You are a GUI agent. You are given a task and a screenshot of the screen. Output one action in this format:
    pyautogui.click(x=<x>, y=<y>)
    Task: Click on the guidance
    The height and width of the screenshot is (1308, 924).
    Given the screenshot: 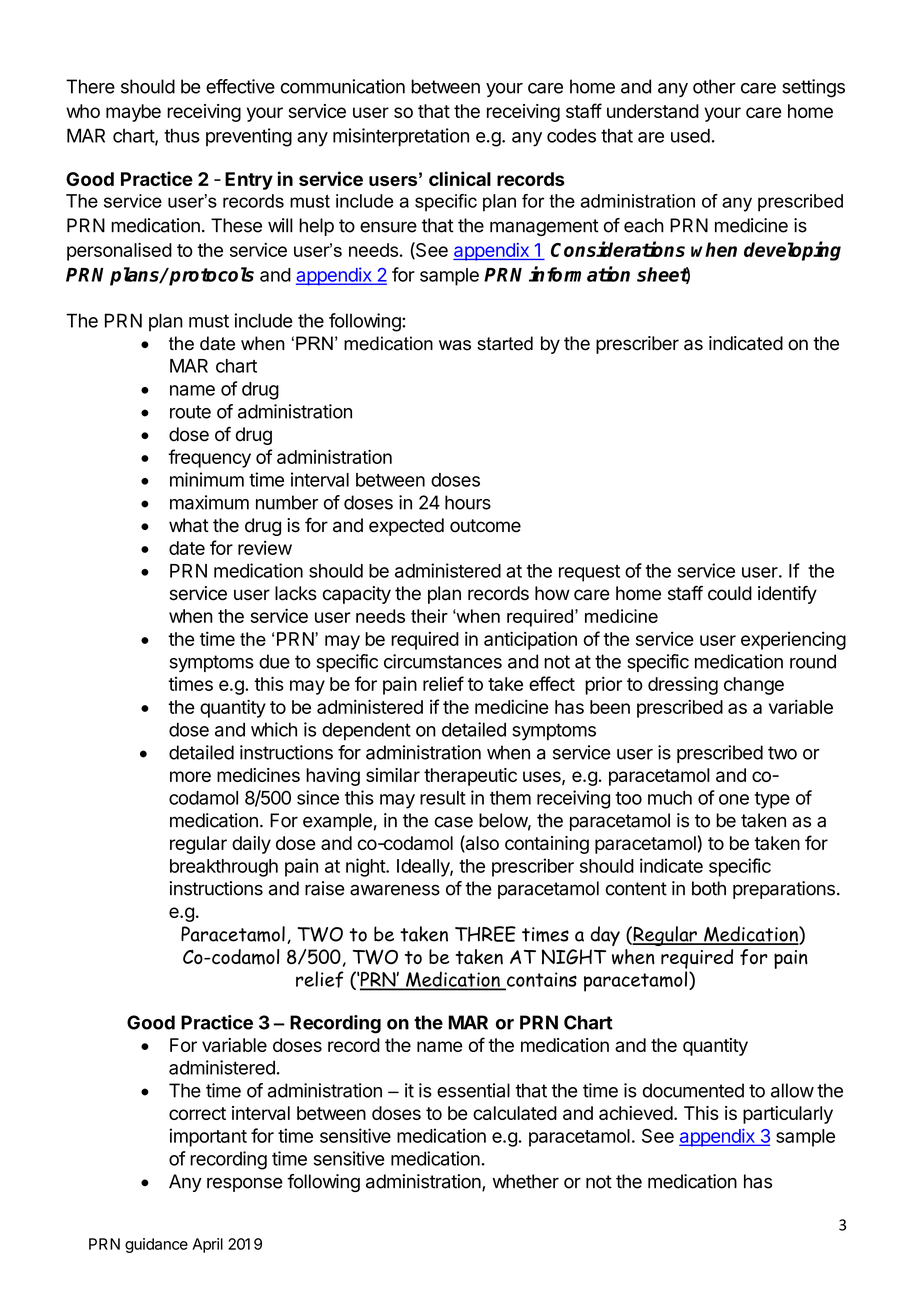 What is the action you would take?
    pyautogui.click(x=156, y=1245)
